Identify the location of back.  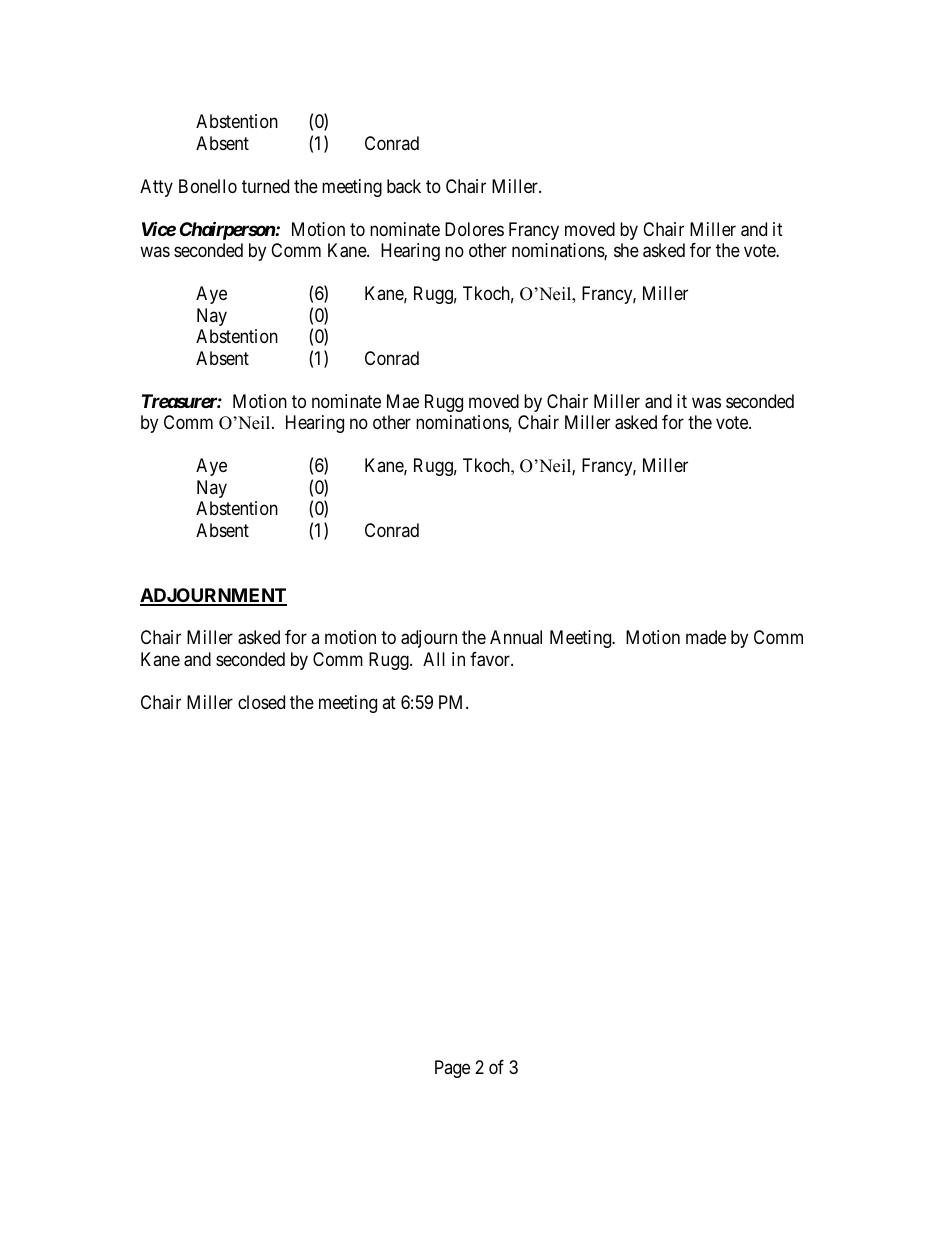
(404, 186).
